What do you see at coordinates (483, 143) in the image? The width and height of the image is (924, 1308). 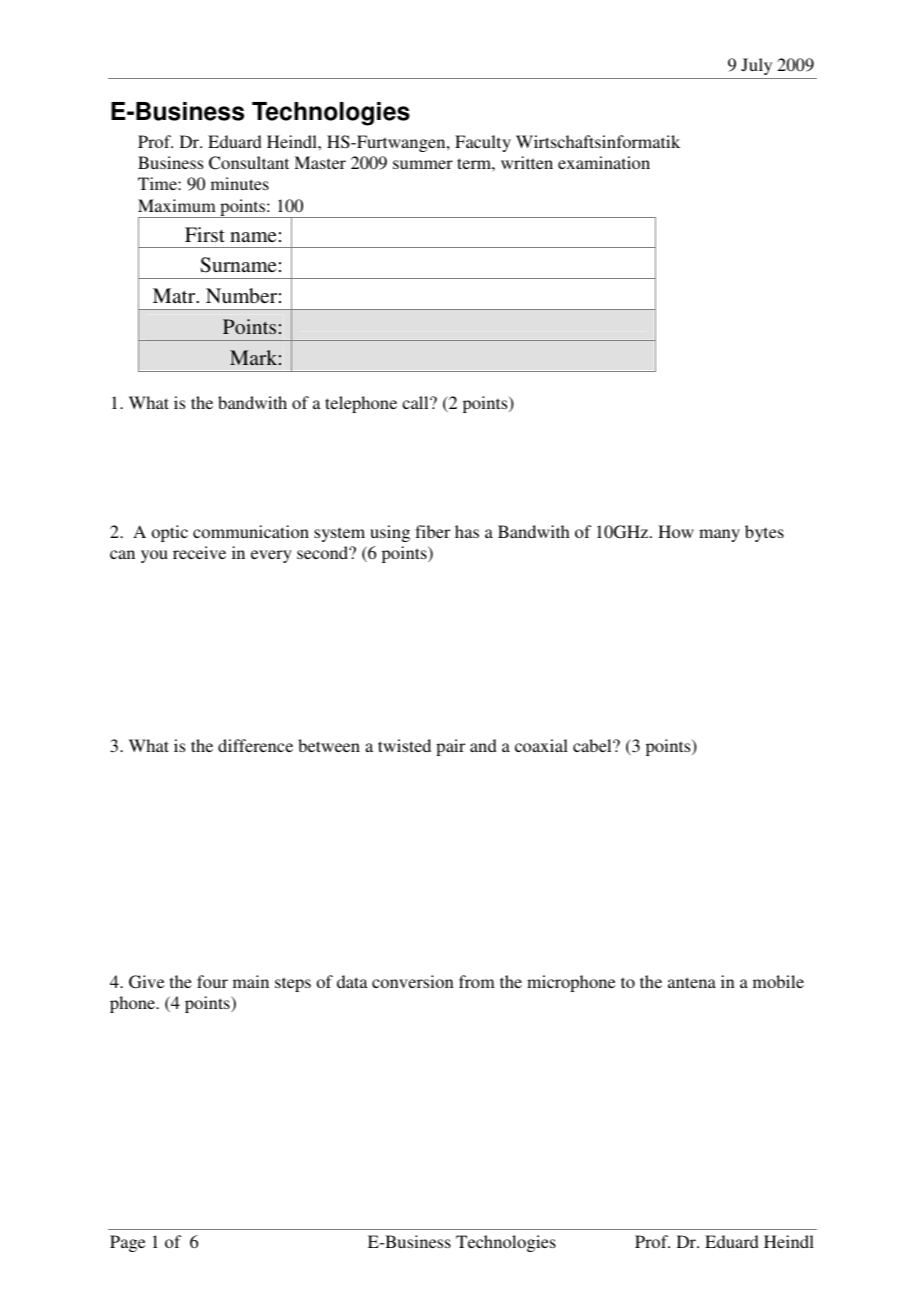 I see `Faculty` at bounding box center [483, 143].
